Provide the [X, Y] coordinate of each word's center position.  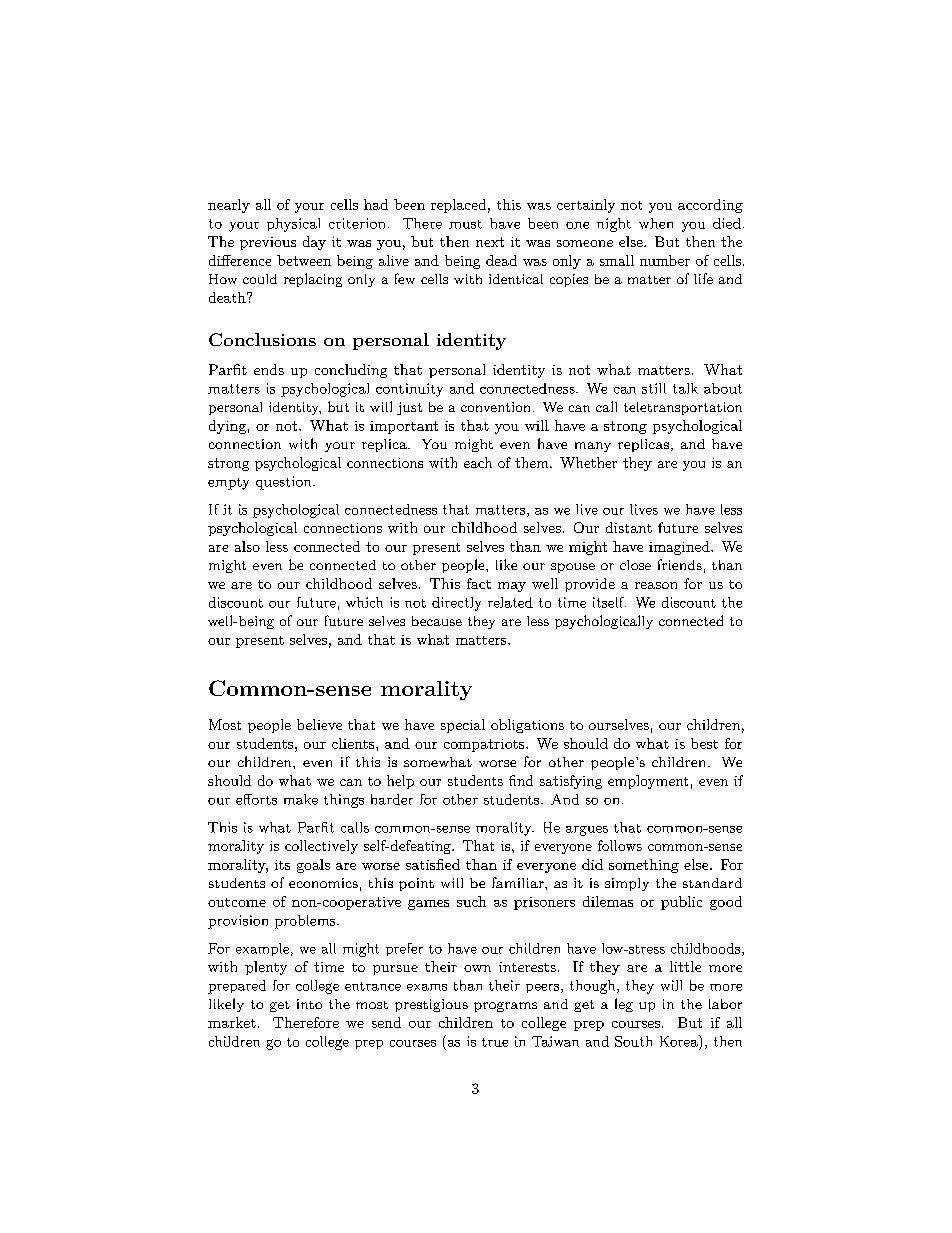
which [364, 602]
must [465, 224]
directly [456, 604]
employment [648, 782]
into [309, 1004]
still [654, 388]
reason [656, 585]
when [656, 223]
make [301, 799]
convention [495, 407]
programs [505, 1007]
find [521, 780]
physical [293, 225]
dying [227, 427]
